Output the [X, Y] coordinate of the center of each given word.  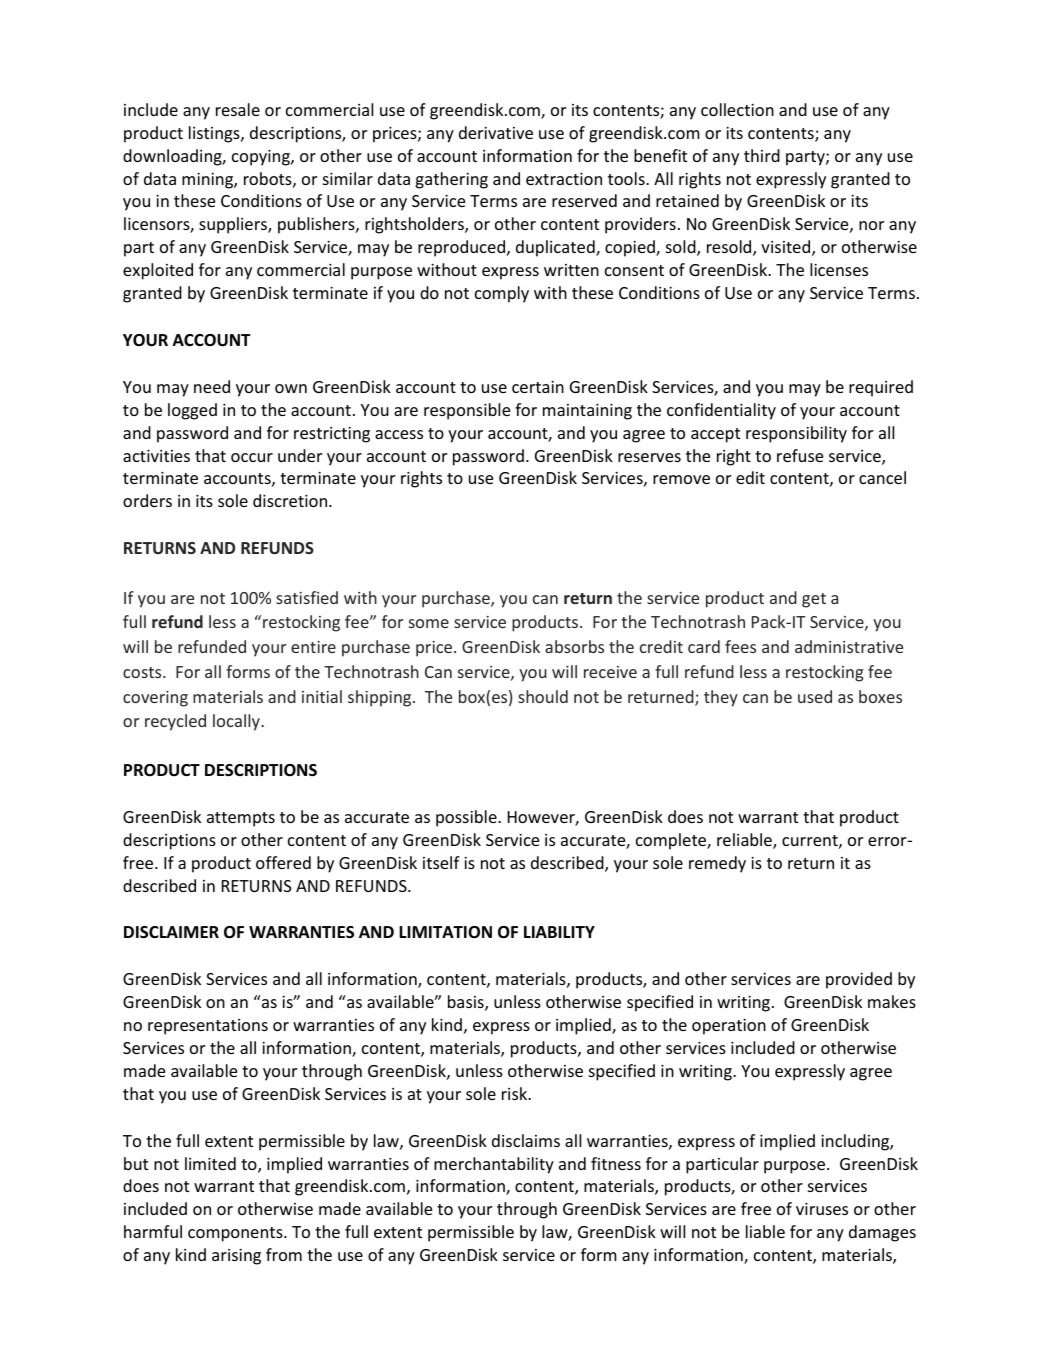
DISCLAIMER [171, 932]
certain [538, 387]
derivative [496, 132]
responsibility [796, 434]
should [543, 696]
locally [237, 722]
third [762, 155]
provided [859, 980]
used [815, 696]
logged [192, 411]
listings [215, 134]
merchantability [494, 1165]
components [236, 1234]
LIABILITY [559, 932]
